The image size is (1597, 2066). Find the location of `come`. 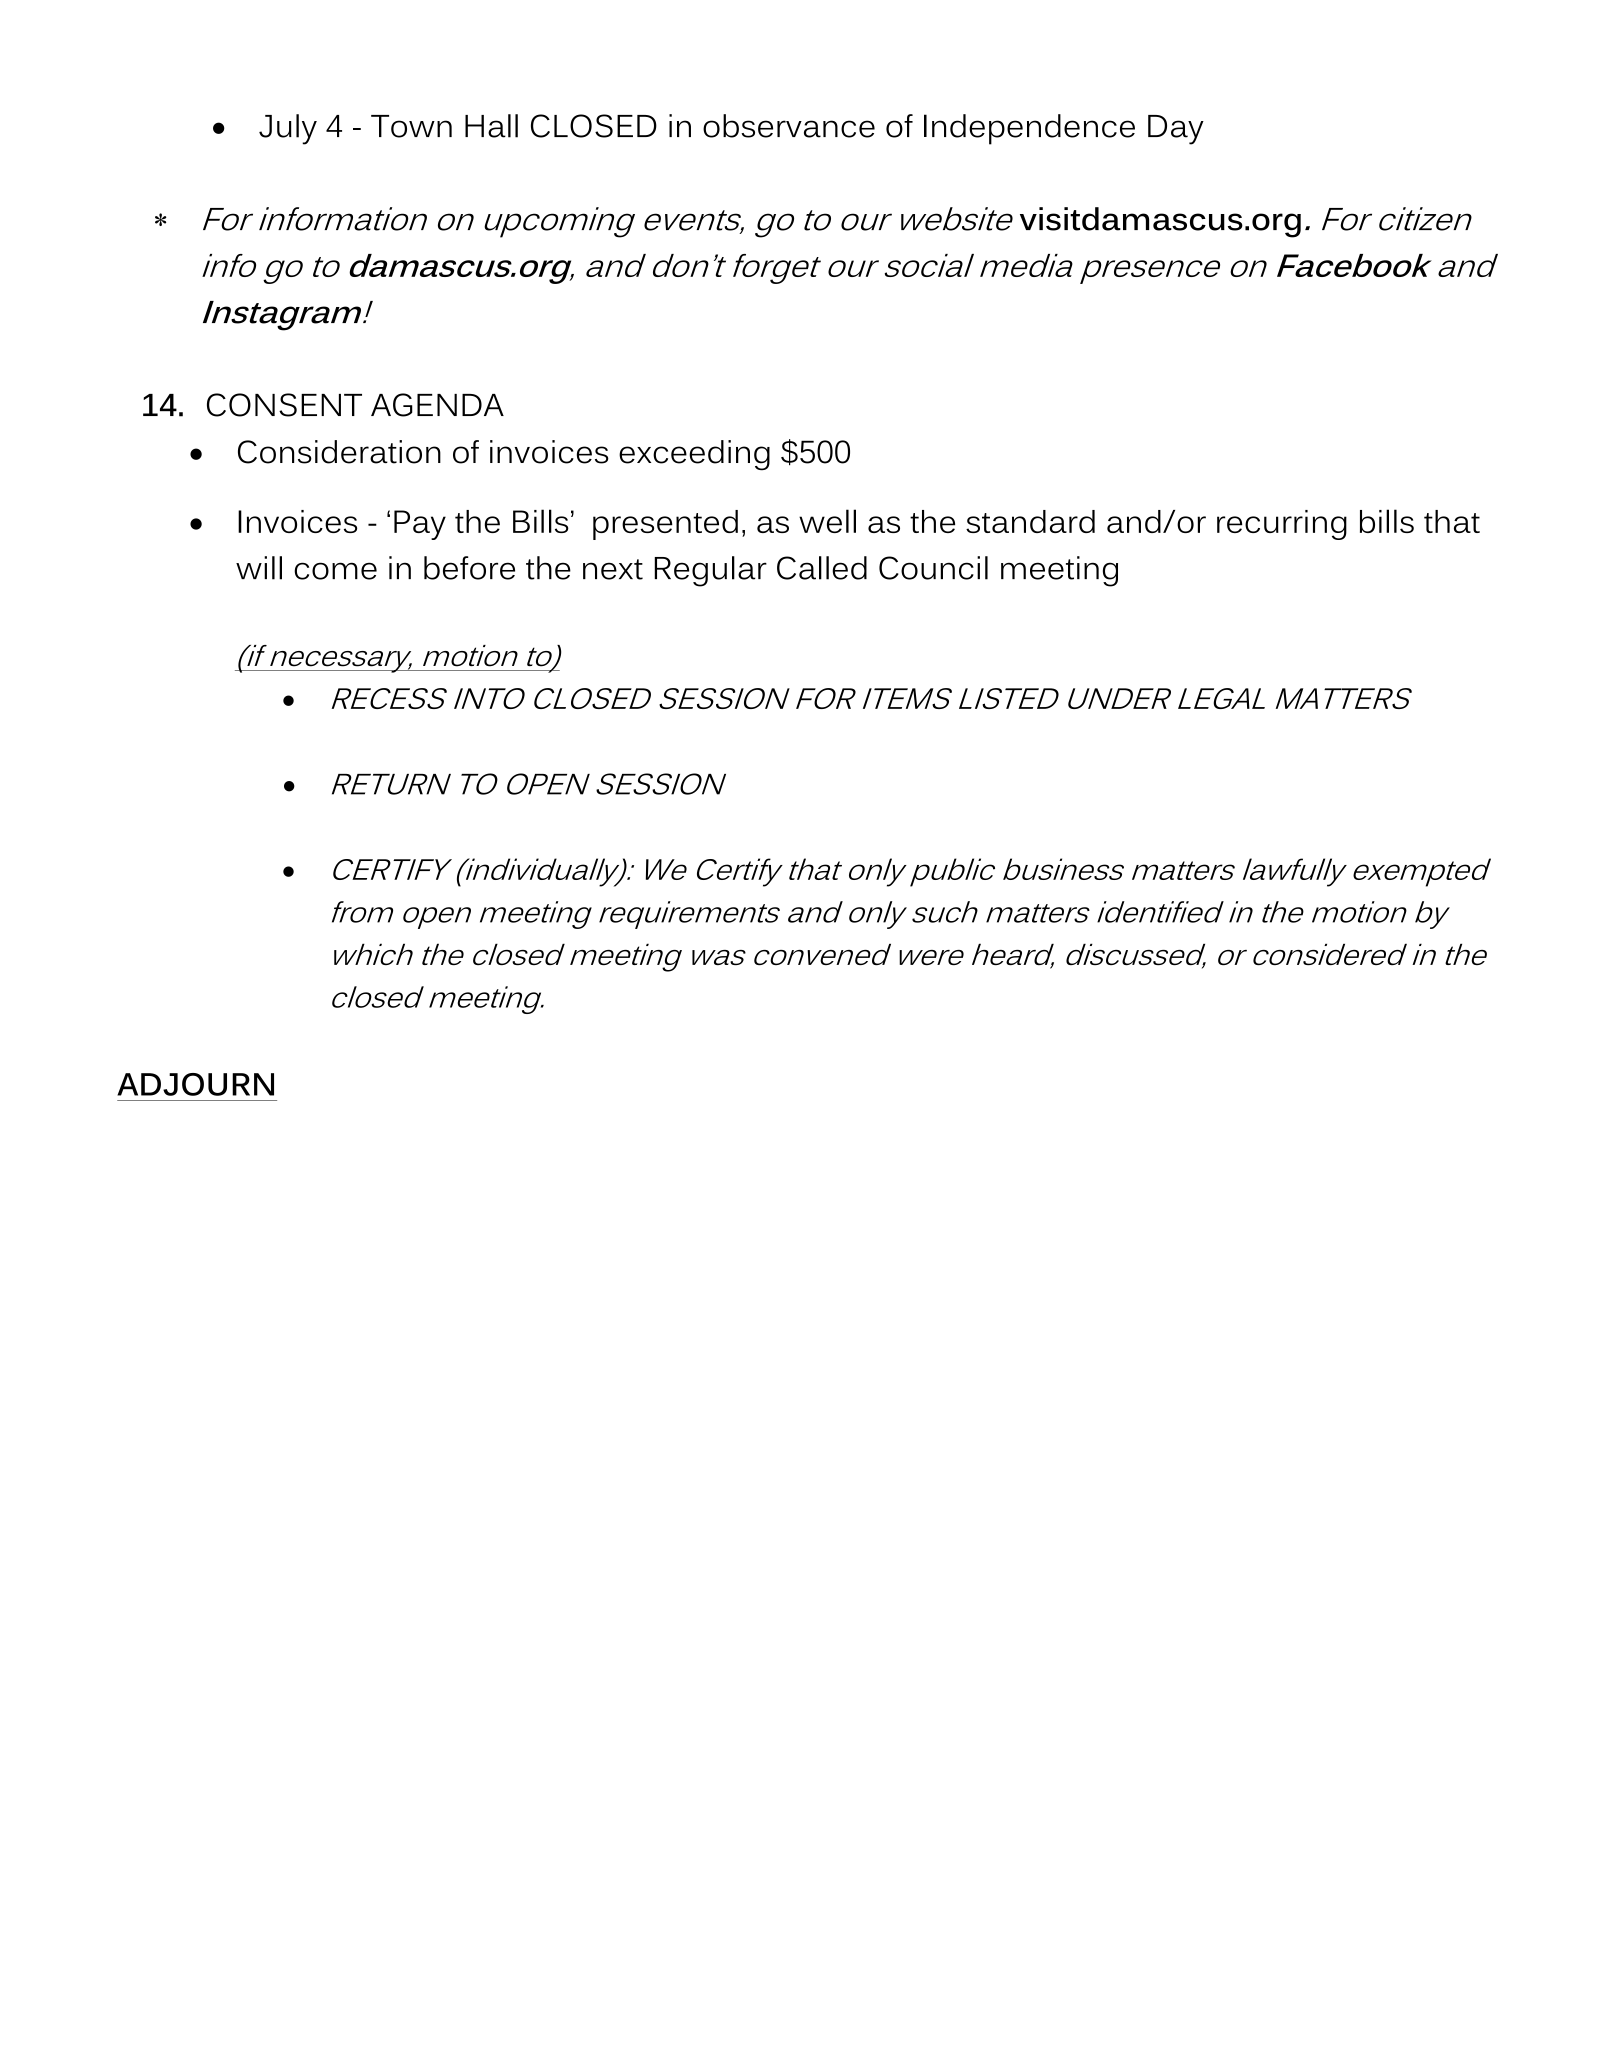

come is located at coordinates (335, 571).
